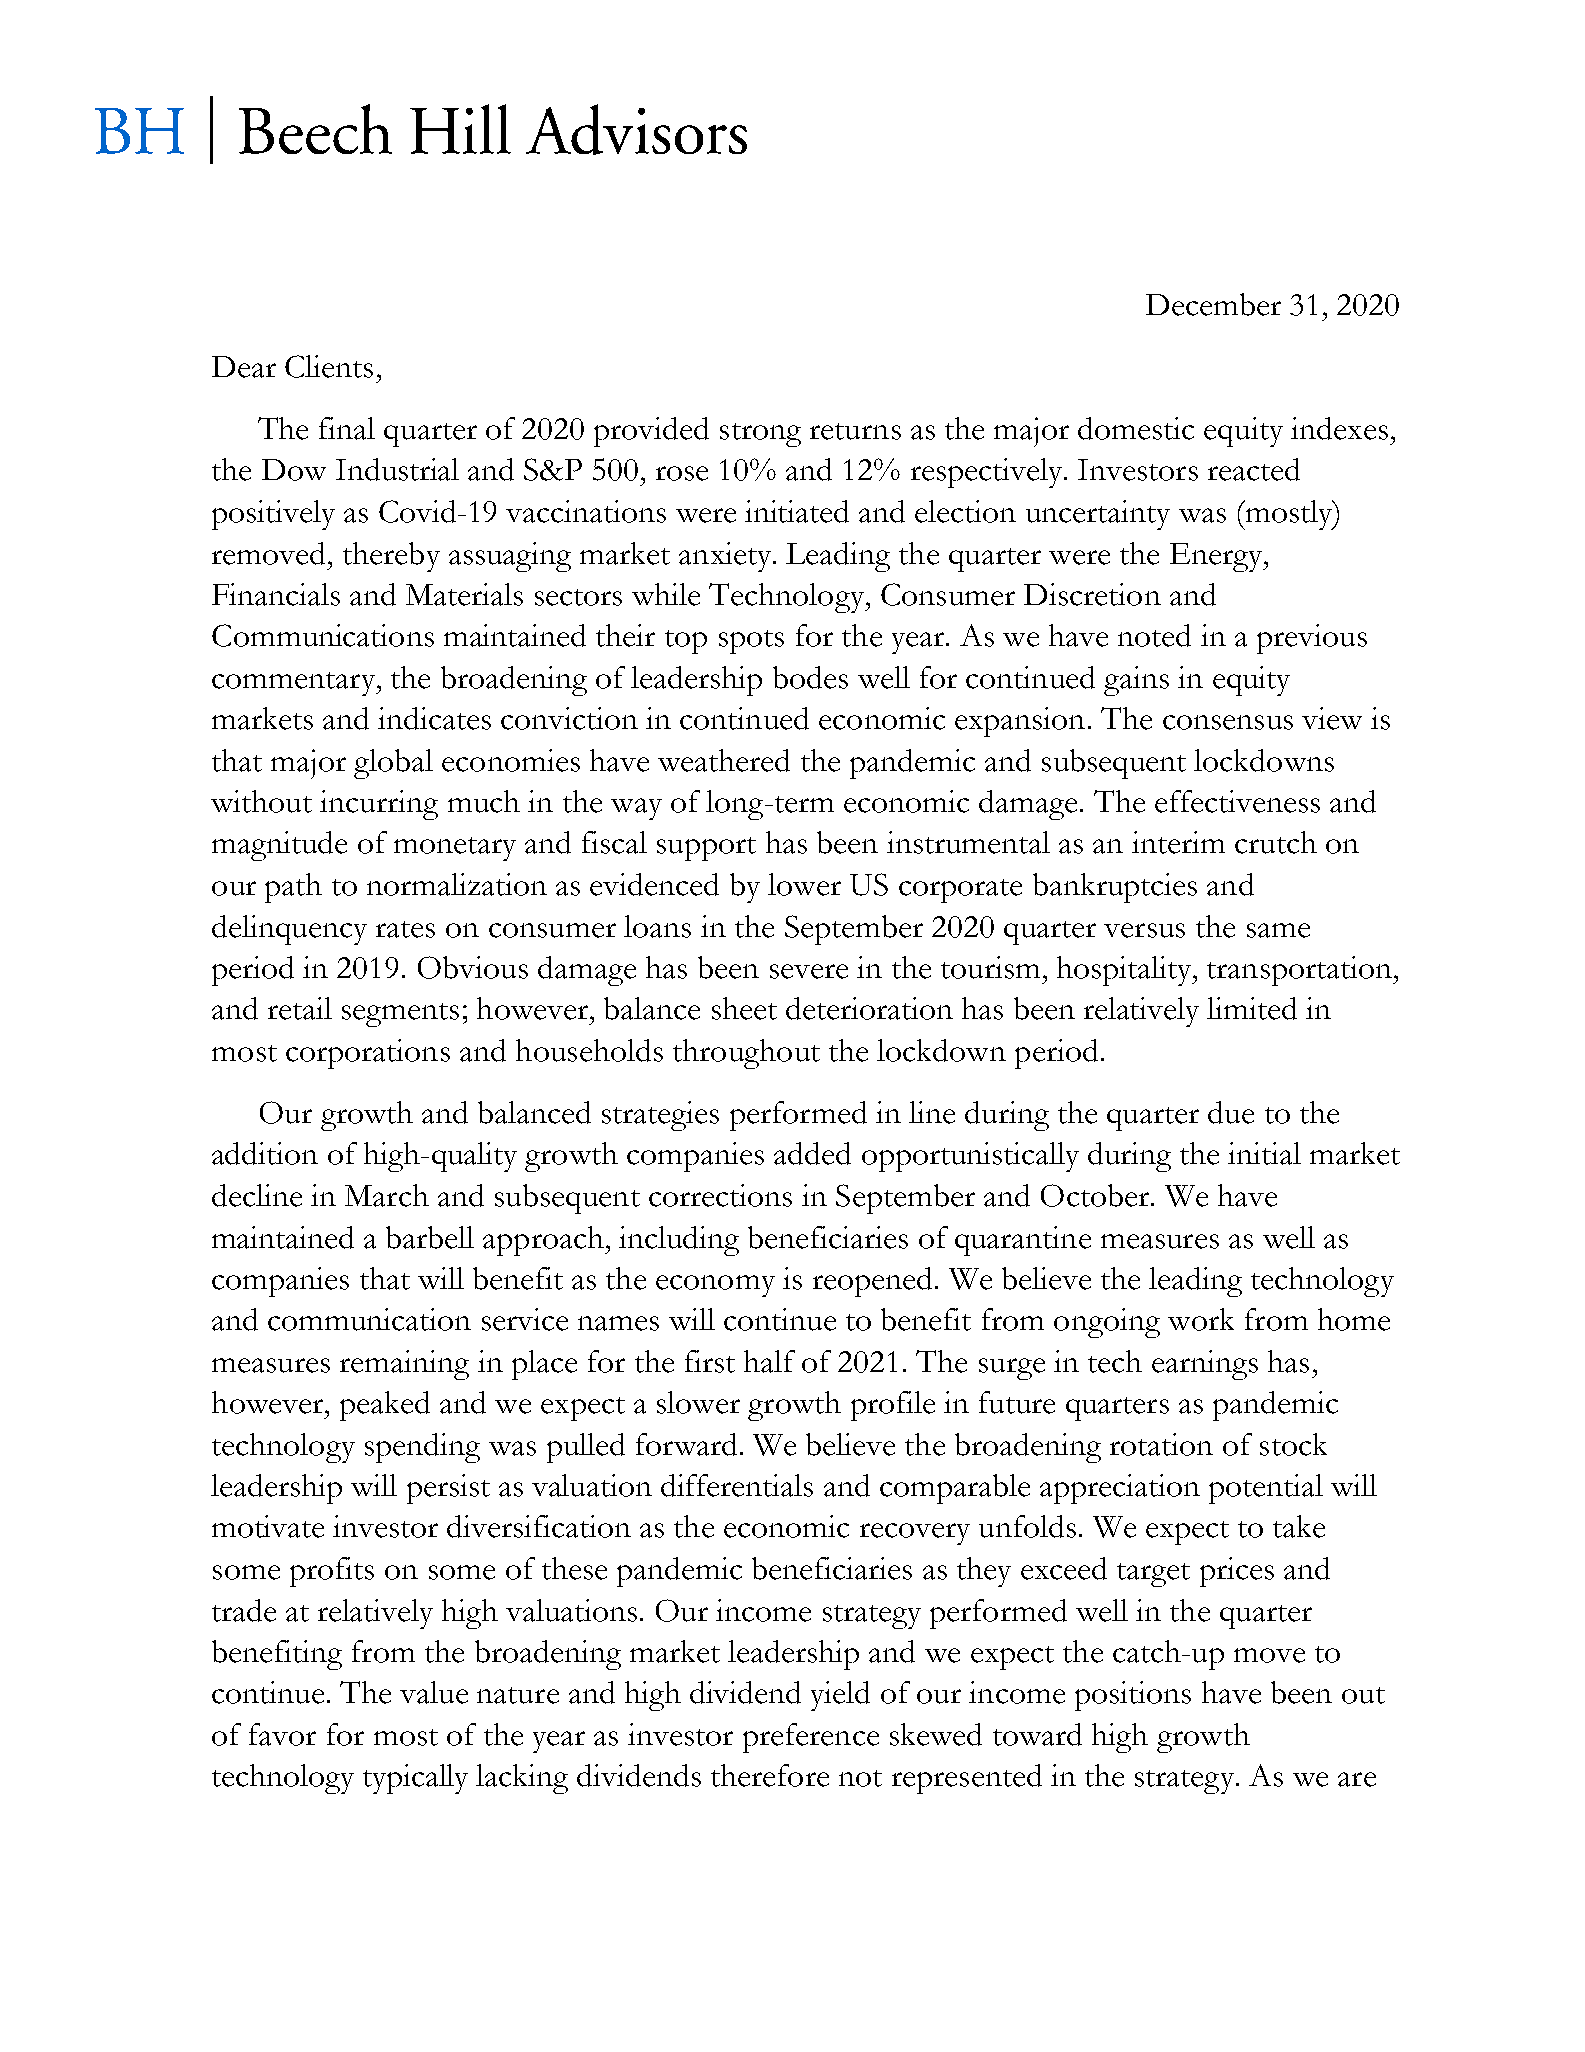  I want to click on work, so click(1201, 1319).
